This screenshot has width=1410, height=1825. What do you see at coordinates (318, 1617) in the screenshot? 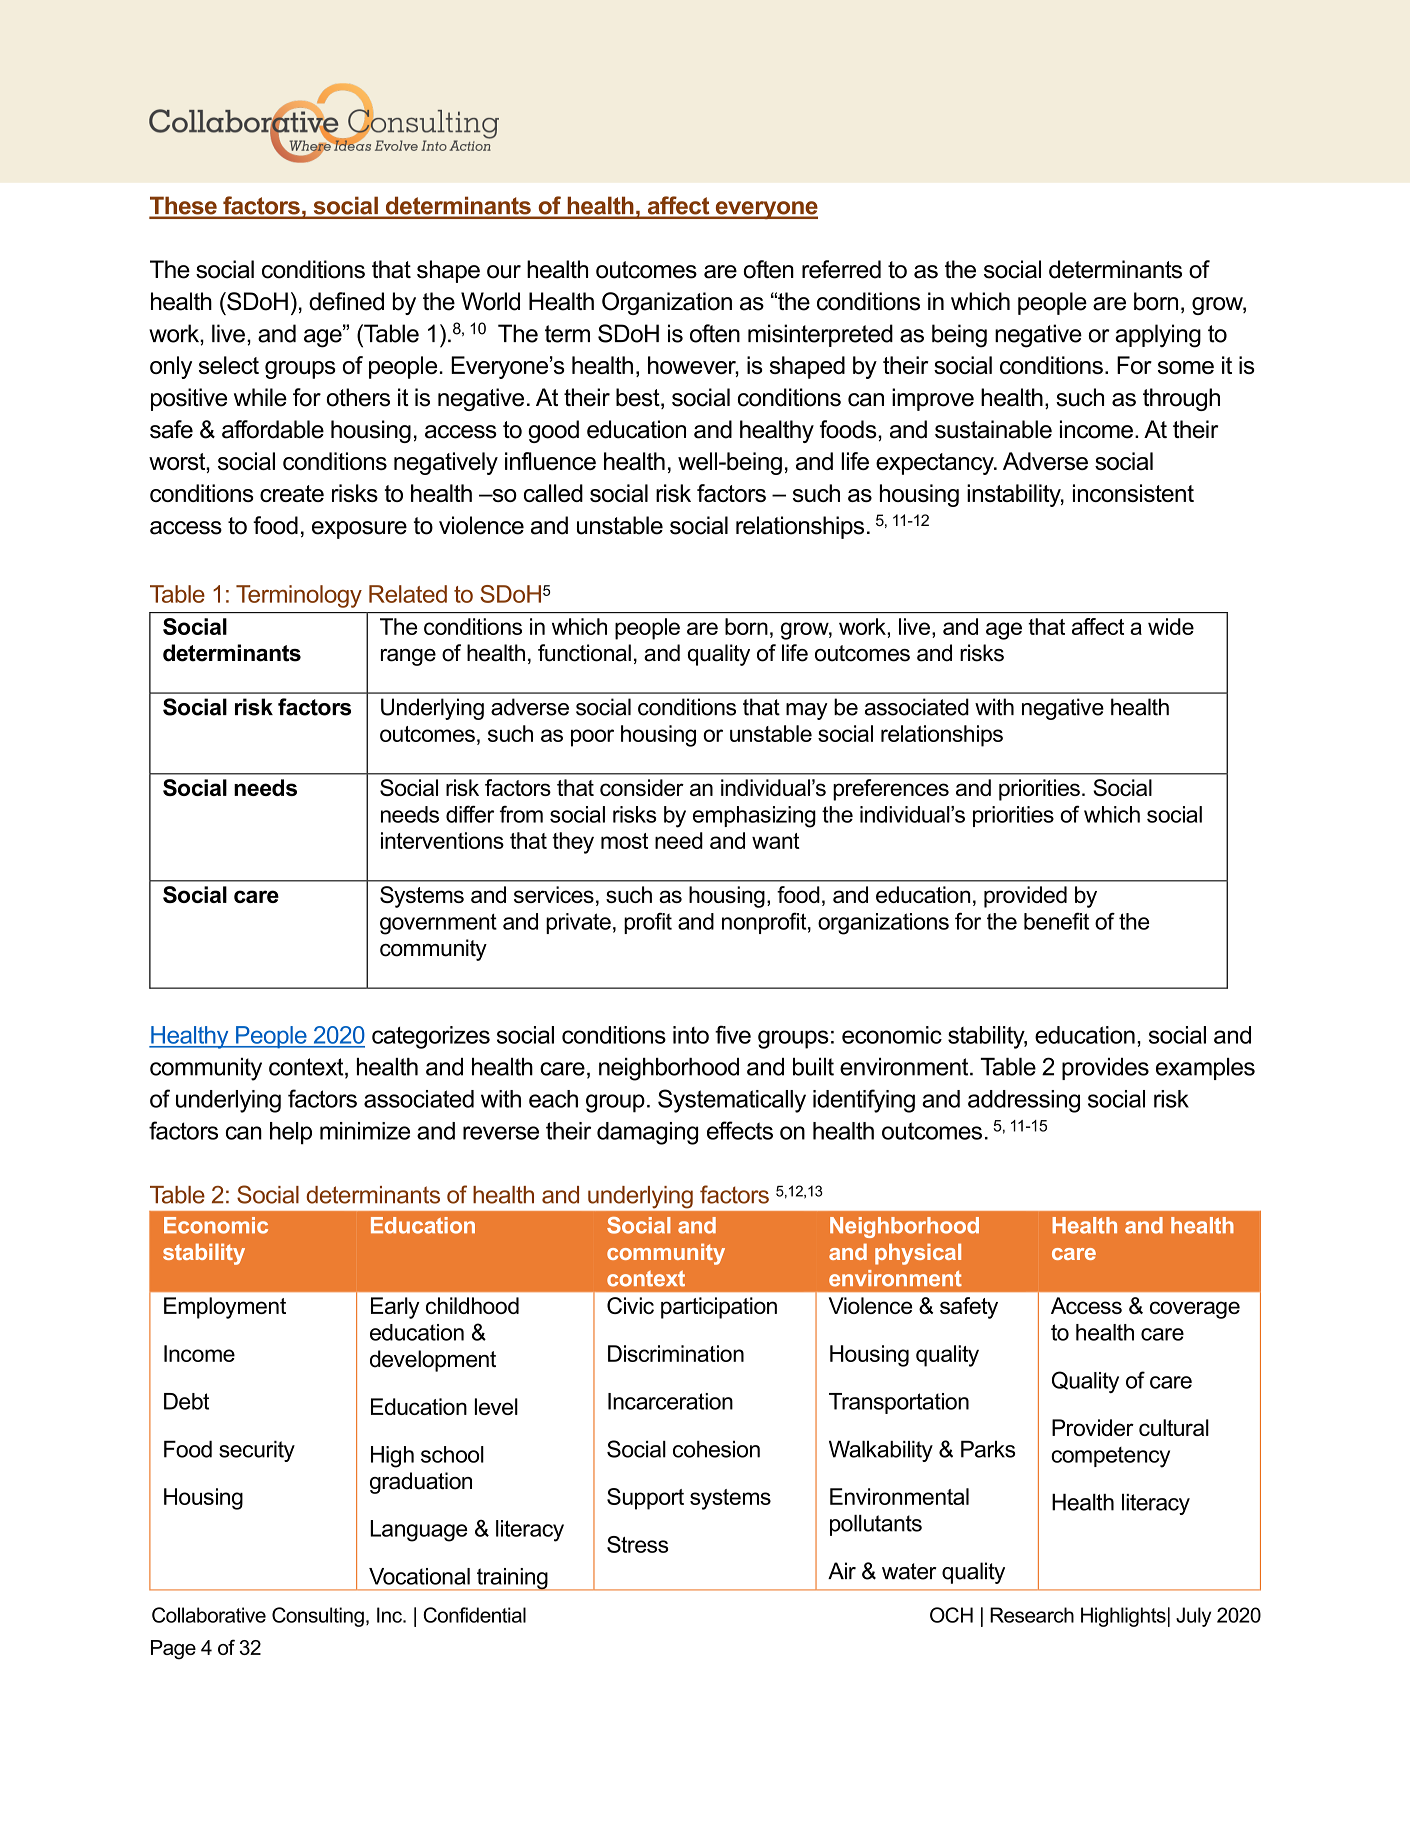
I see `Consulting` at bounding box center [318, 1617].
